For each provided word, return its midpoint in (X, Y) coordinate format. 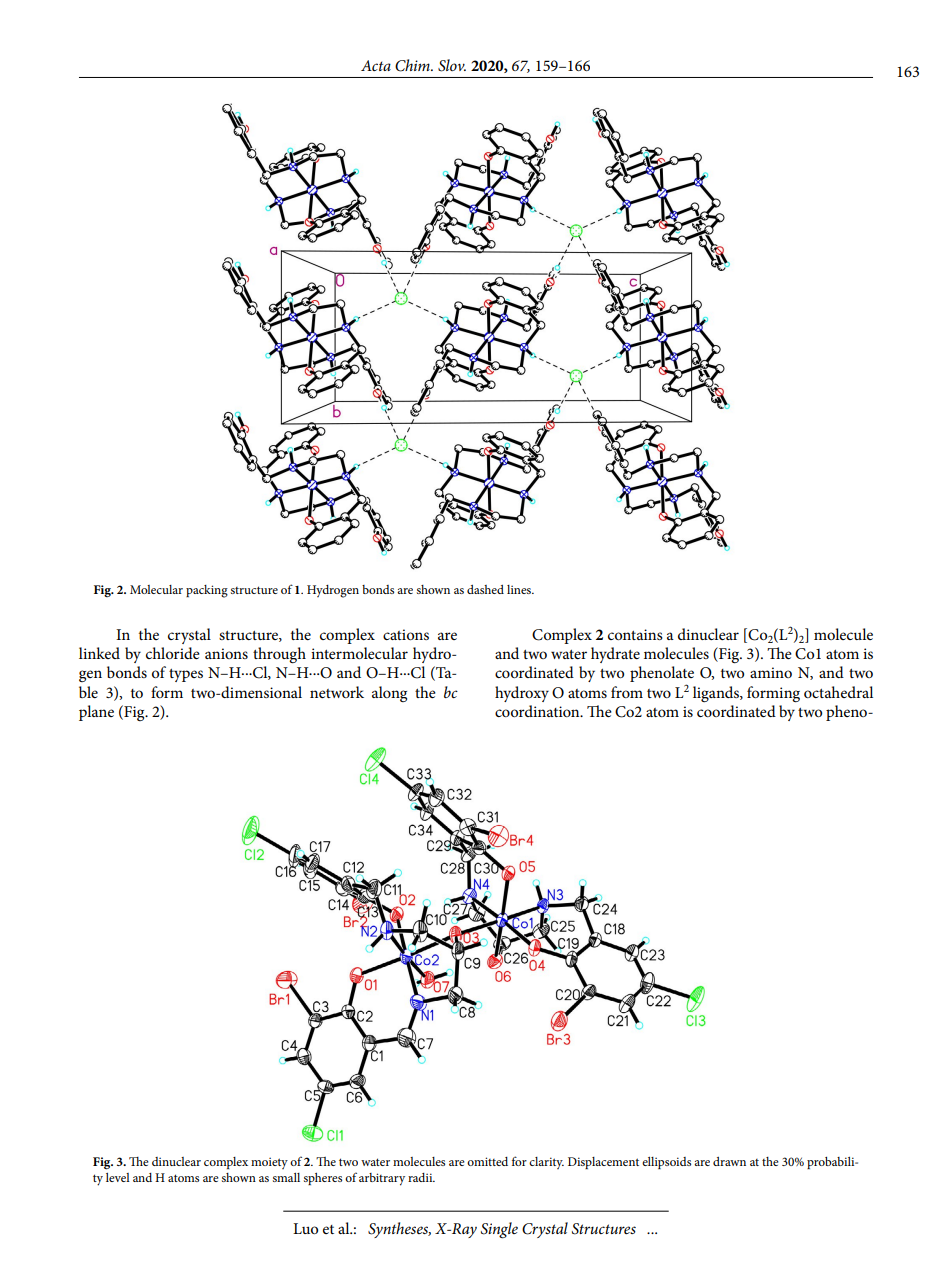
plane (96, 713)
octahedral (838, 692)
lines (520, 589)
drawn (729, 1161)
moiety (269, 1163)
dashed (485, 589)
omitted (487, 1161)
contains (635, 634)
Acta (376, 65)
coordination (538, 711)
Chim (413, 65)
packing (207, 591)
